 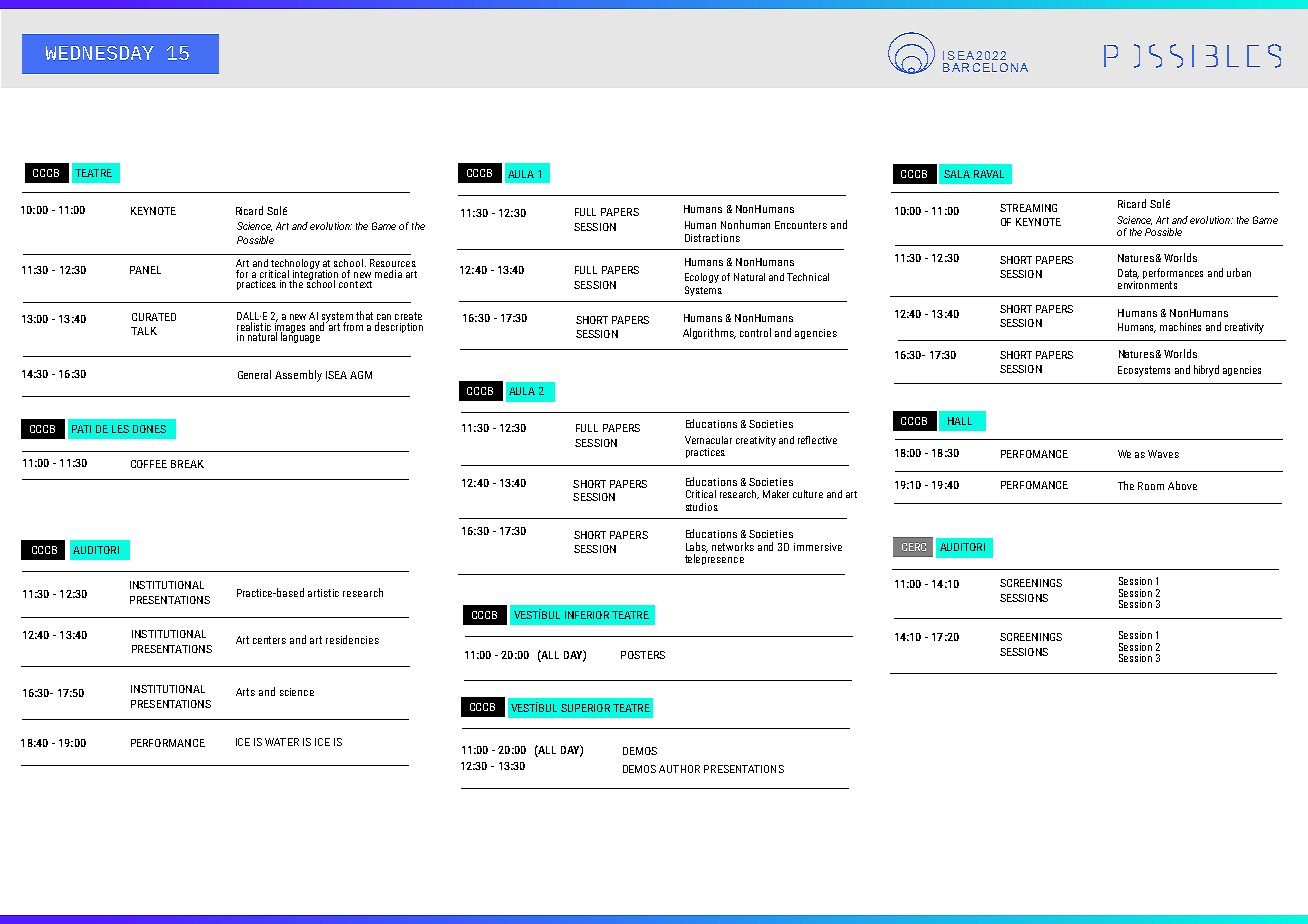 What do you see at coordinates (818, 547) in the page?
I see `immersive` at bounding box center [818, 547].
